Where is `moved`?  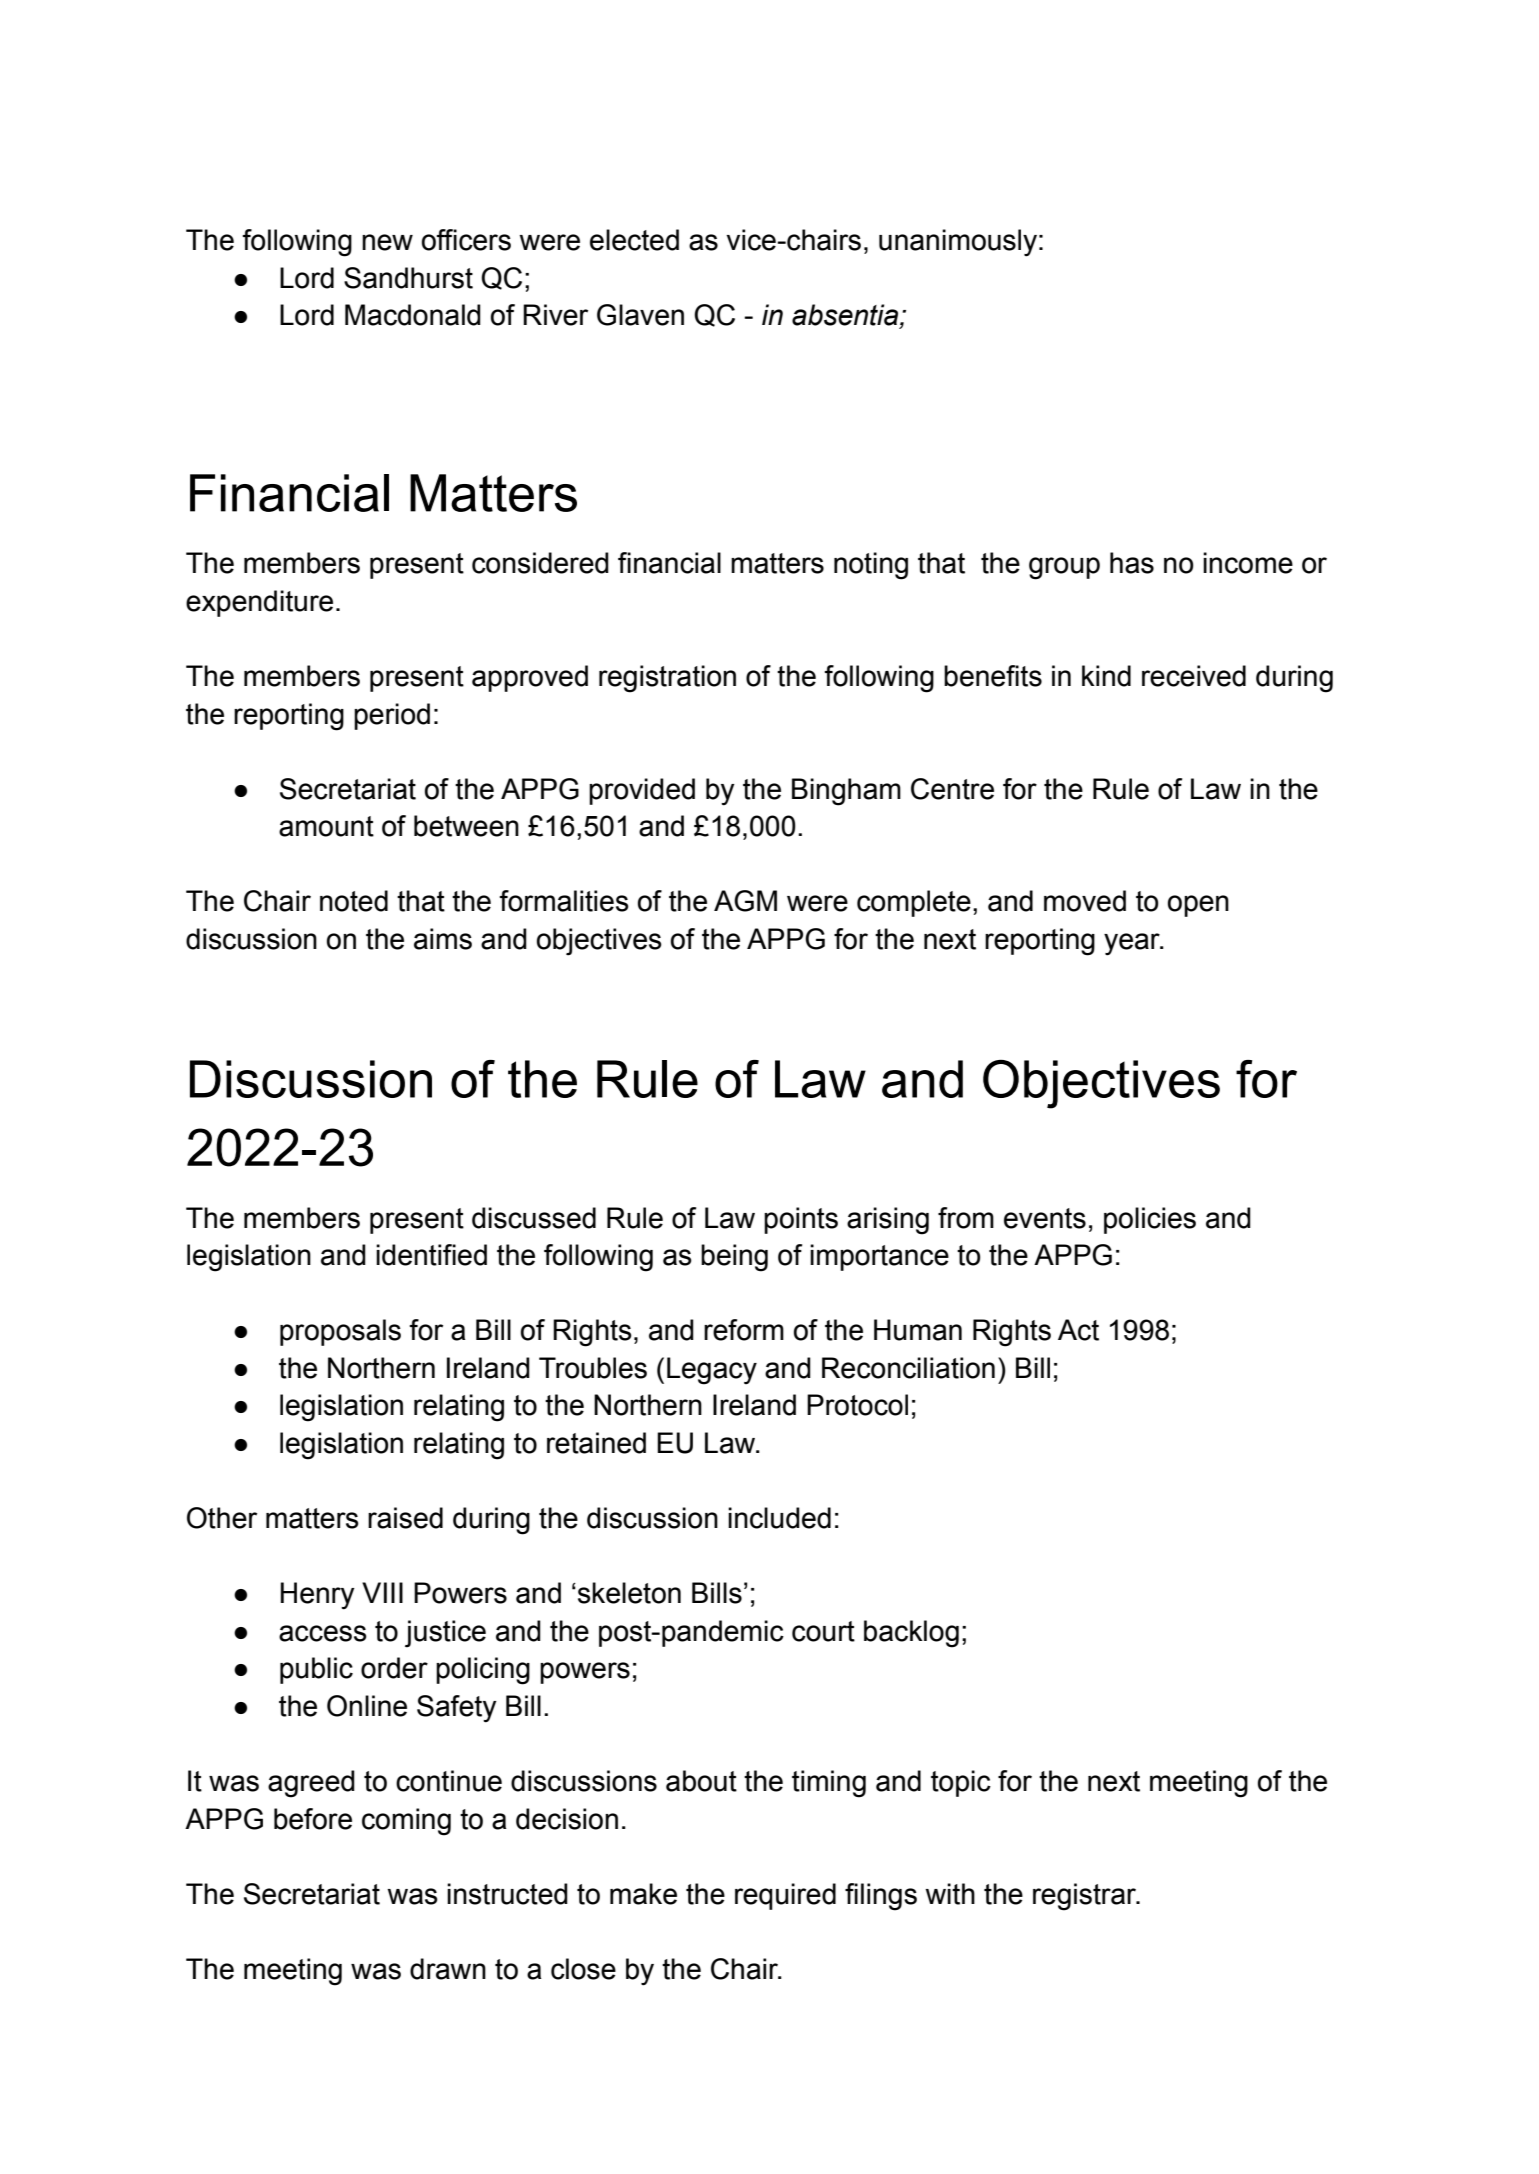
moved is located at coordinates (1085, 901).
